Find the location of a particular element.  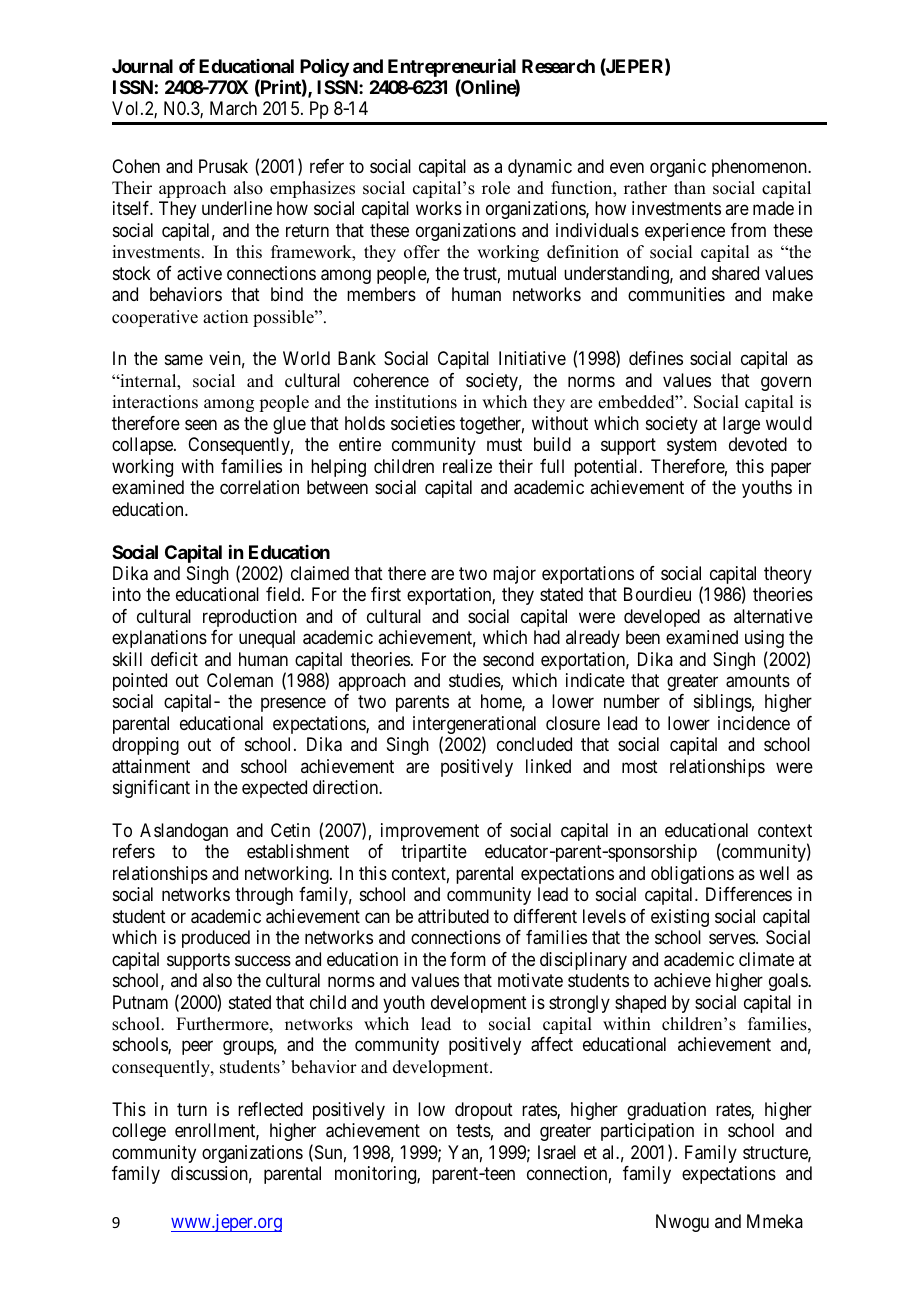

incidence is located at coordinates (754, 723).
